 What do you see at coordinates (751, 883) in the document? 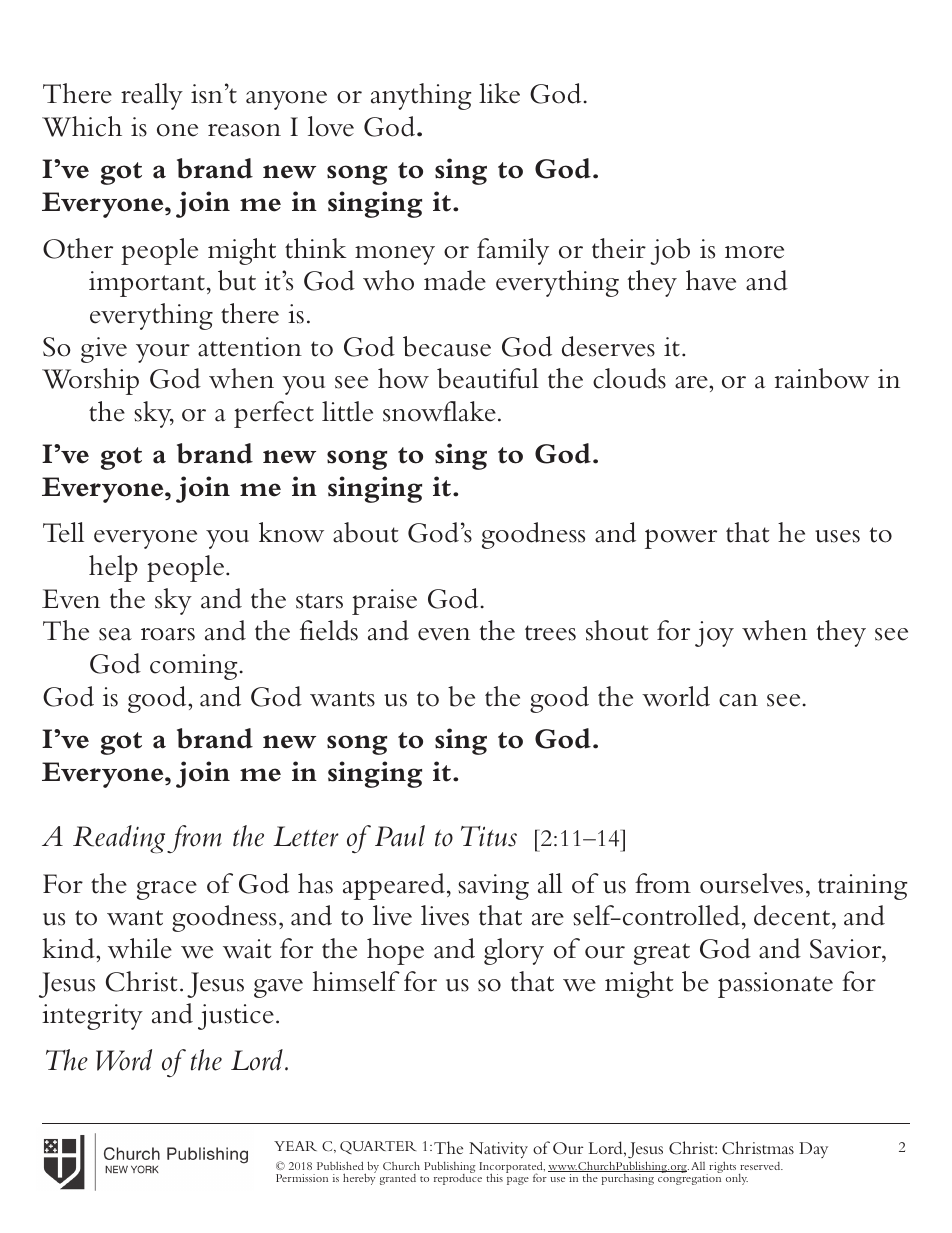
I see `ourselves` at bounding box center [751, 883].
